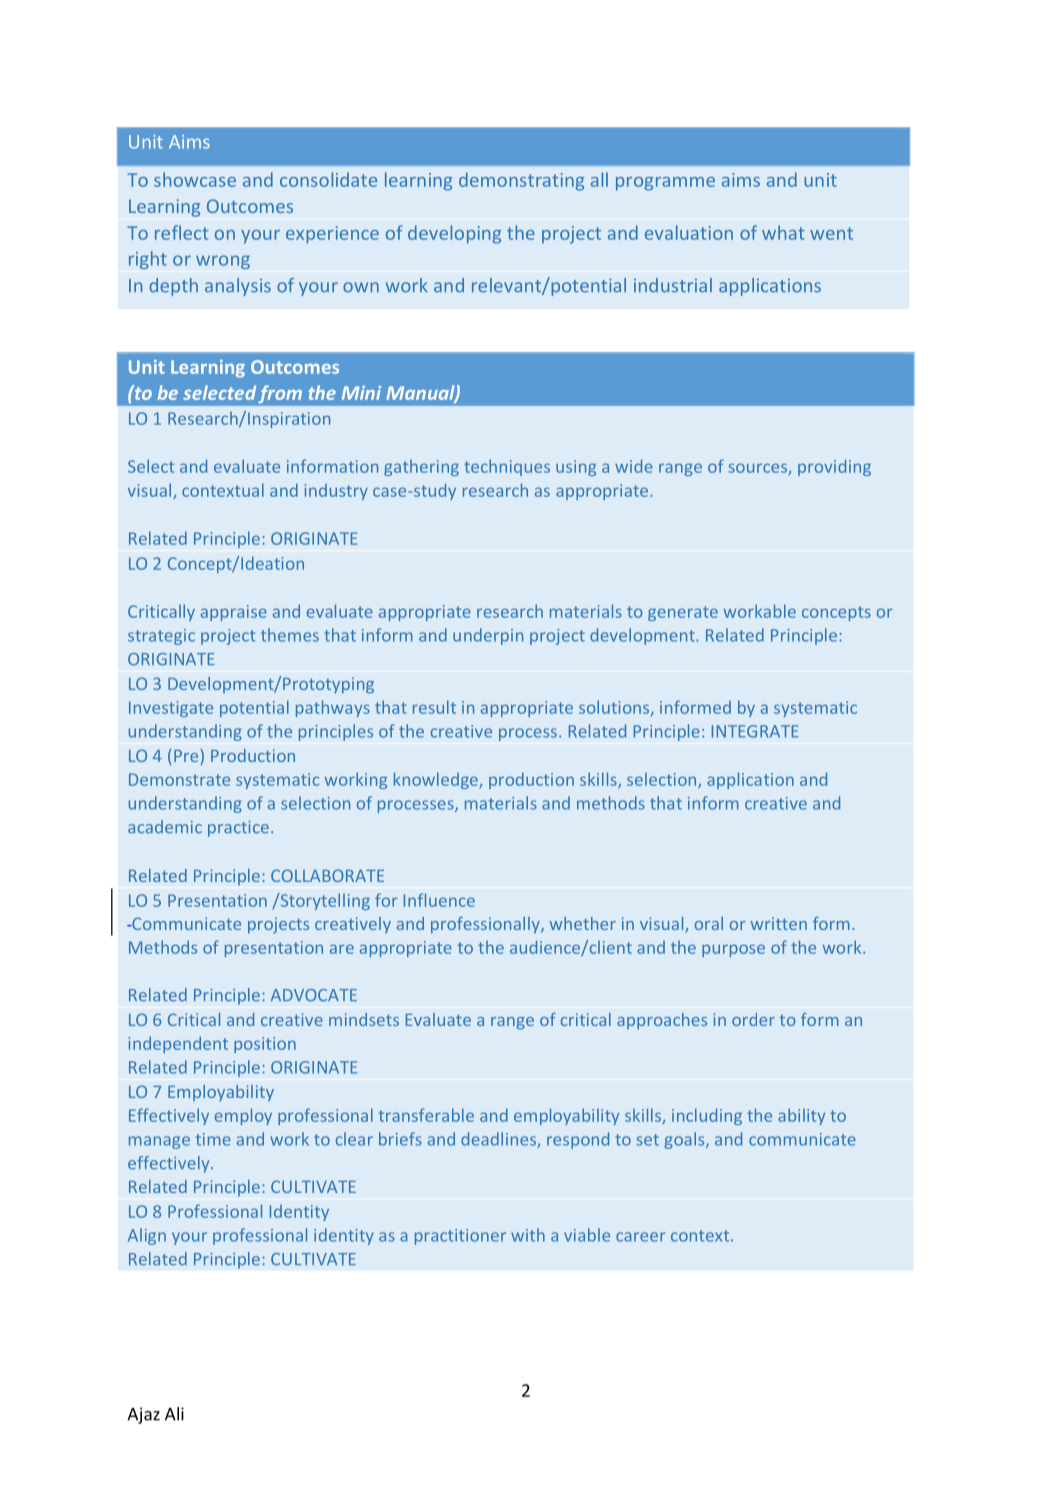 This screenshot has width=1052, height=1488. Describe the element at coordinates (460, 1237) in the screenshot. I see `practitioner` at that location.
